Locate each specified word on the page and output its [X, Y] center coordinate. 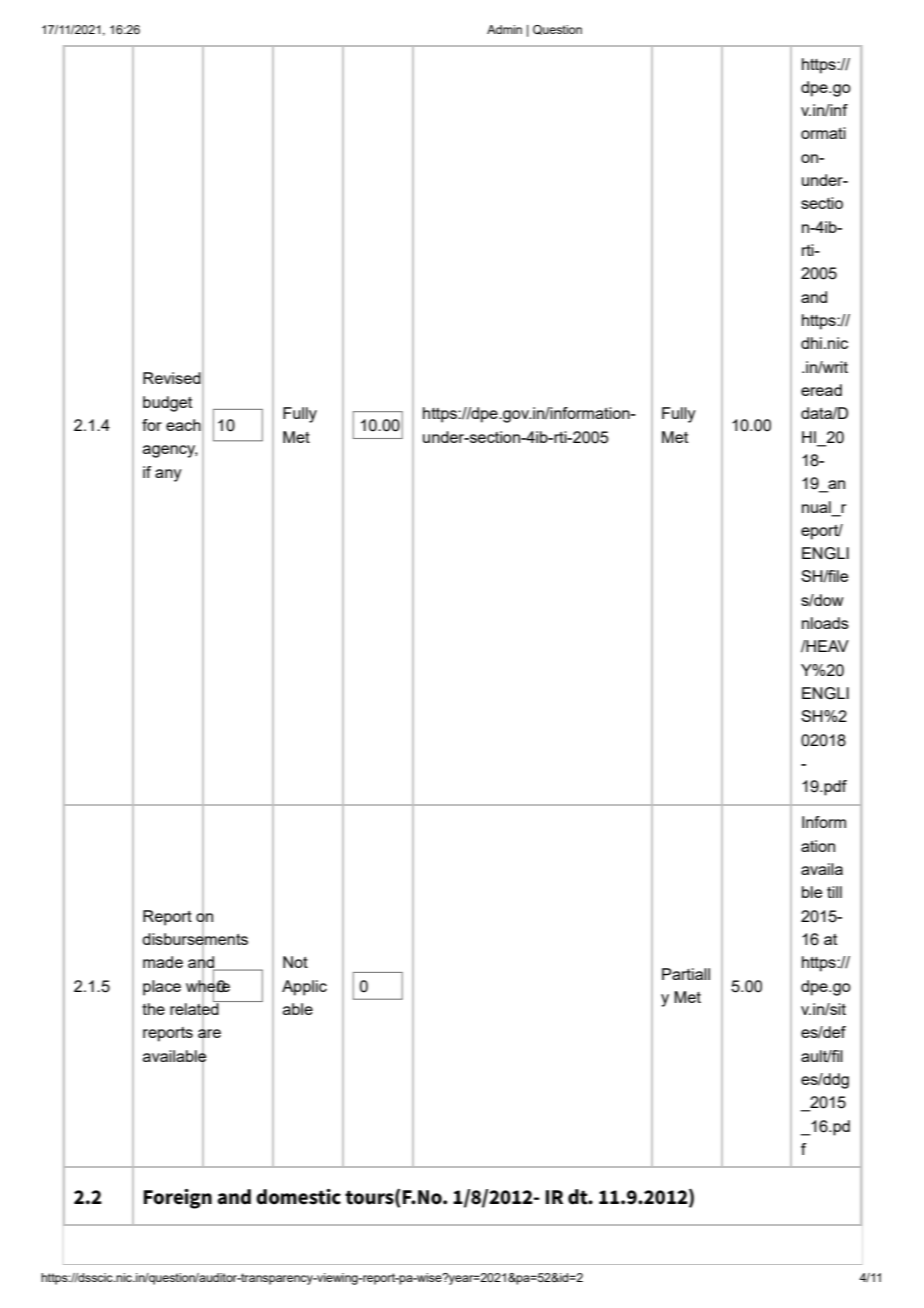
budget [167, 404]
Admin [504, 29]
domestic [298, 1197]
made [163, 962]
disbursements [195, 939]
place [162, 988]
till [834, 892]
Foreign [178, 1199]
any [168, 475]
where [208, 985]
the [153, 1009]
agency [170, 451]
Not [295, 962]
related [195, 1009]
